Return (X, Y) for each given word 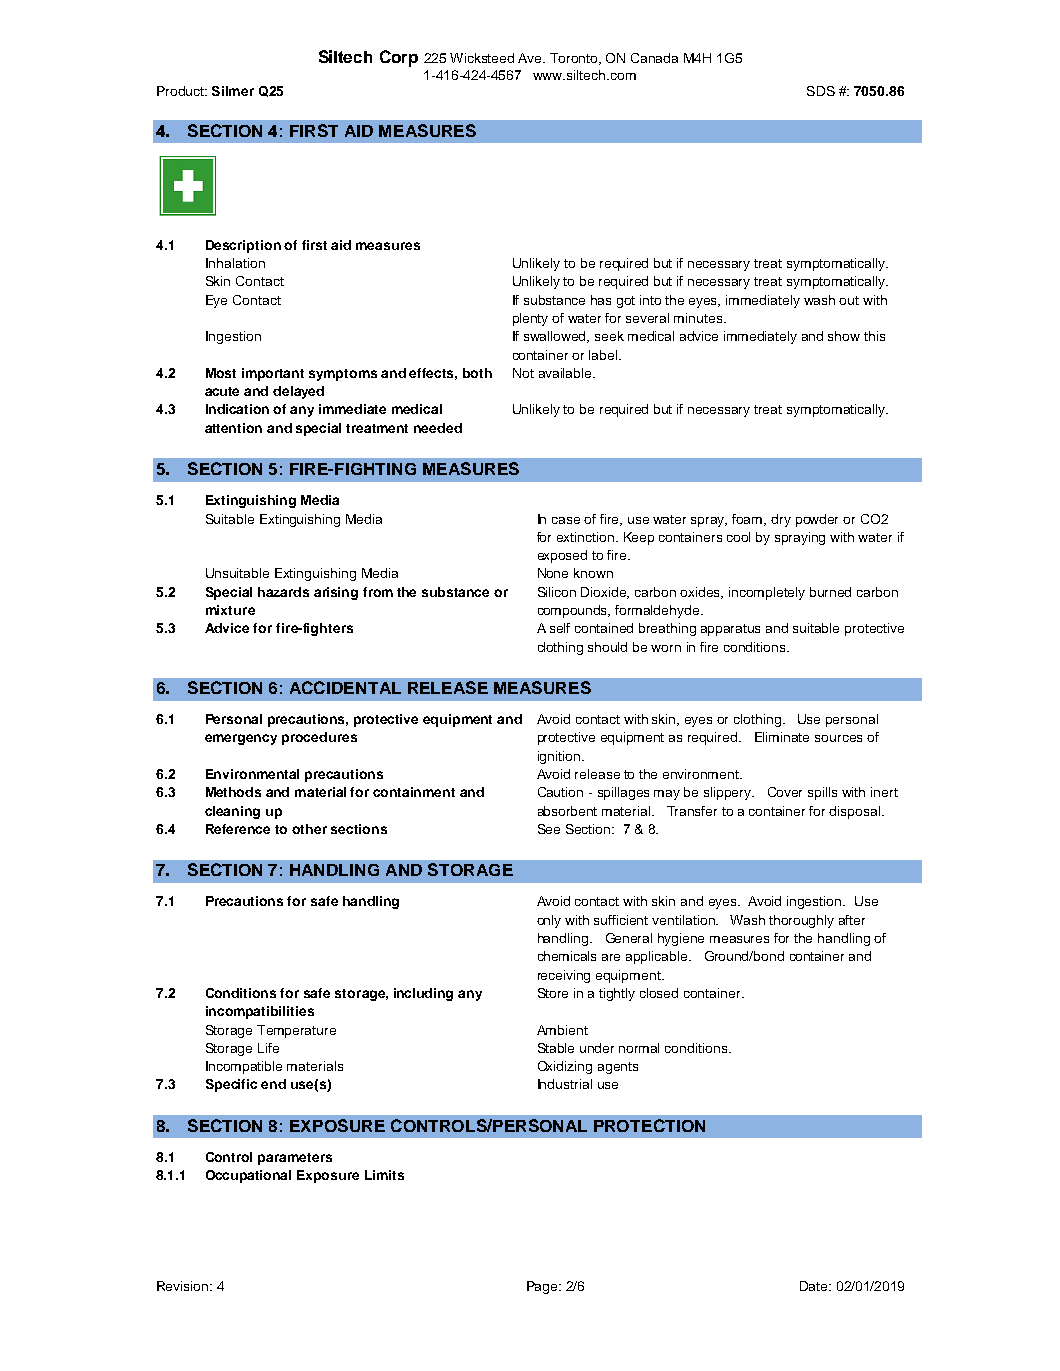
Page (543, 1287)
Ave (531, 58)
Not (523, 373)
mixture (230, 610)
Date (815, 1286)
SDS (821, 91)
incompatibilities (260, 1012)
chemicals (567, 956)
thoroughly (801, 921)
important (273, 374)
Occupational (248, 1176)
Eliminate (782, 737)
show (844, 336)
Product (181, 91)
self (560, 628)
